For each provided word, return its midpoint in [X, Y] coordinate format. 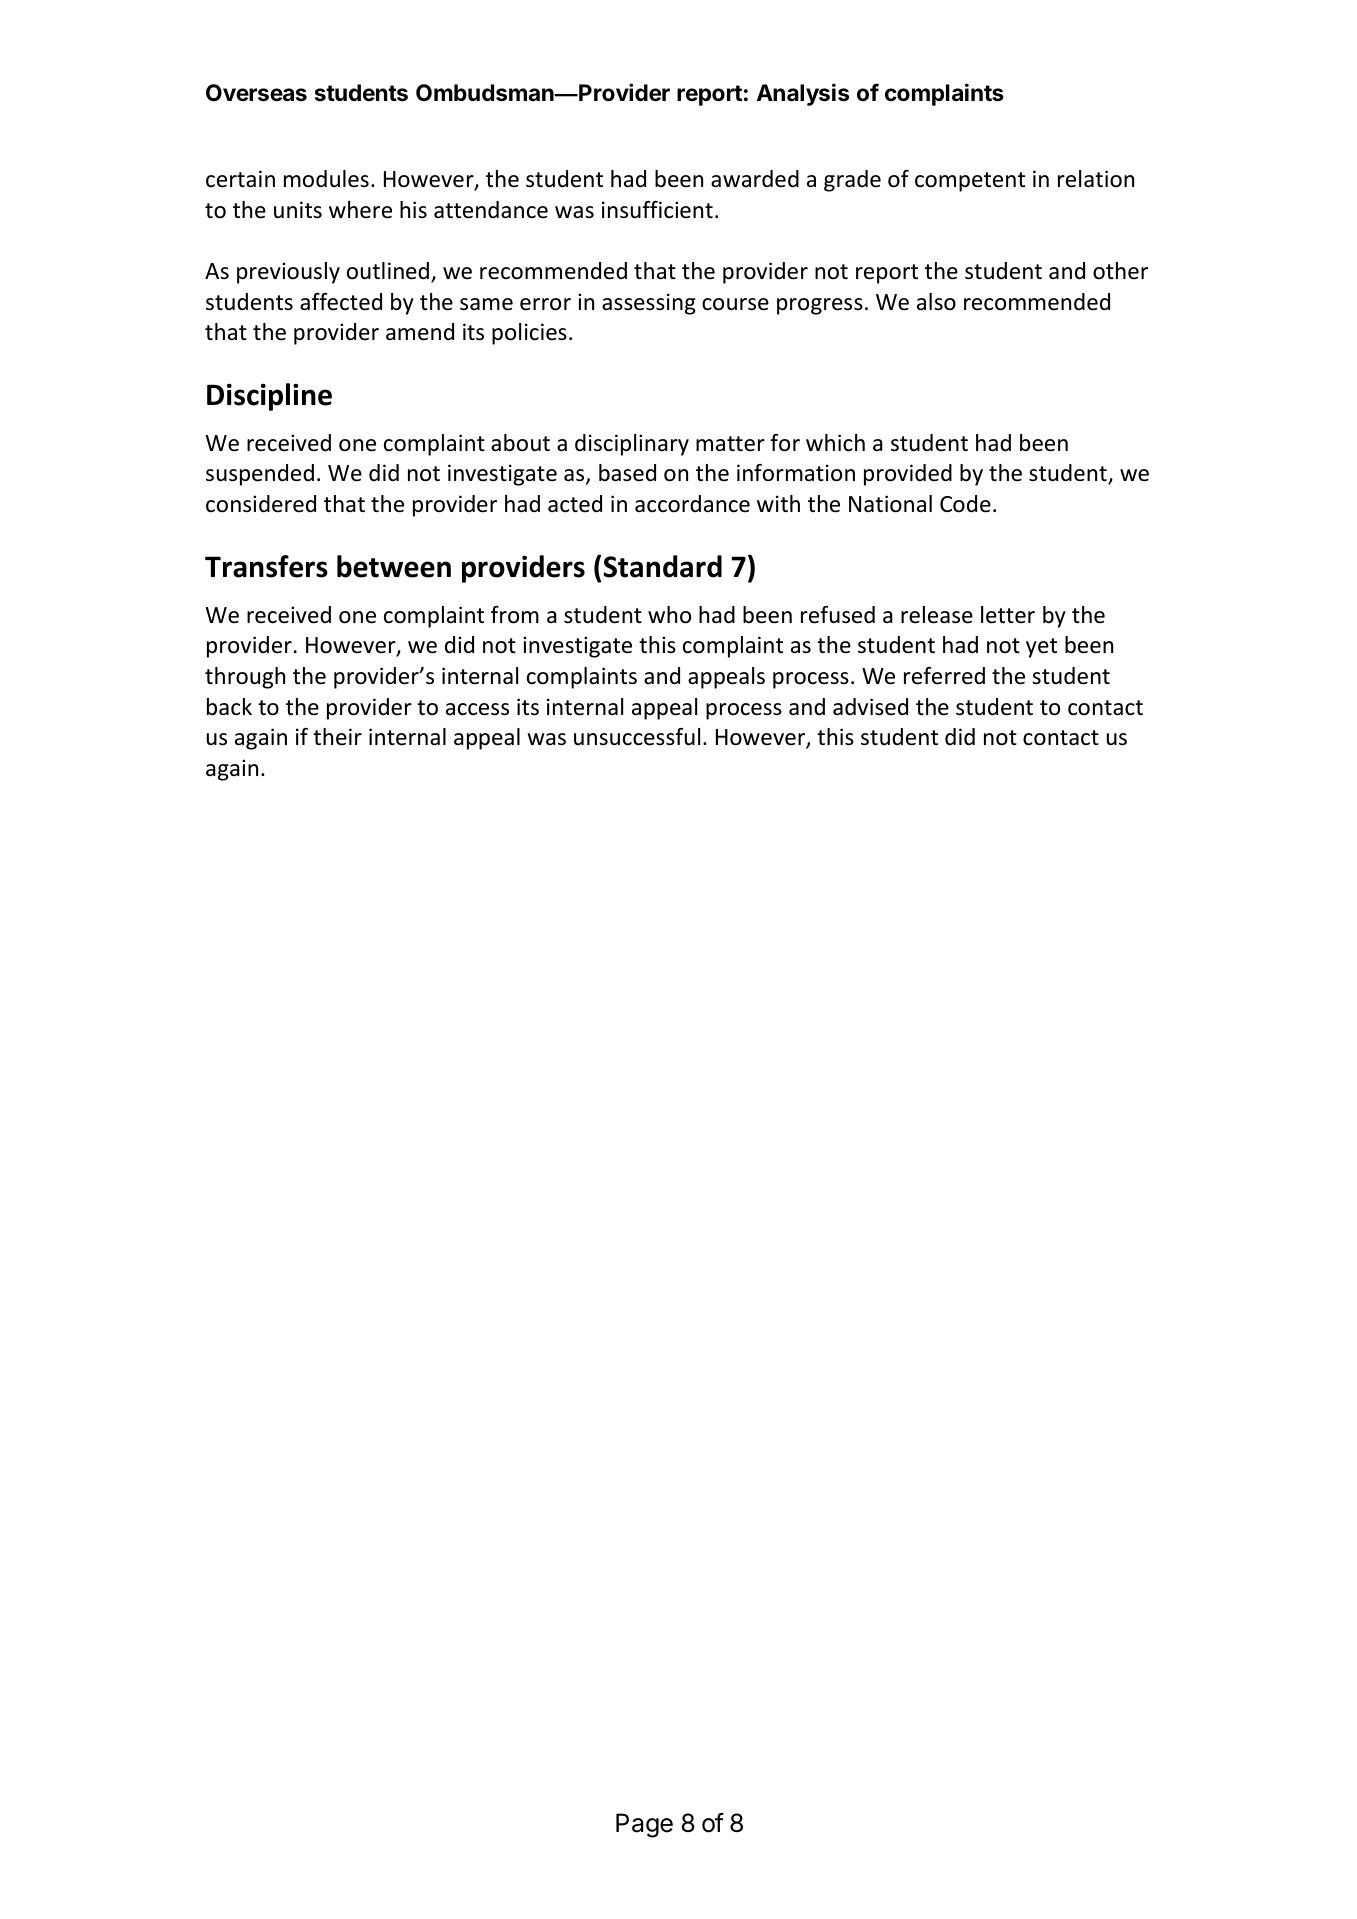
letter [1008, 615]
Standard [662, 566]
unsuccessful [637, 737]
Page [644, 1825]
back [229, 707]
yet [1041, 648]
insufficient [657, 210]
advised [870, 707]
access [477, 709]
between [394, 566]
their [337, 737]
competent [970, 182]
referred [944, 676]
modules [326, 179]
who [669, 615]
